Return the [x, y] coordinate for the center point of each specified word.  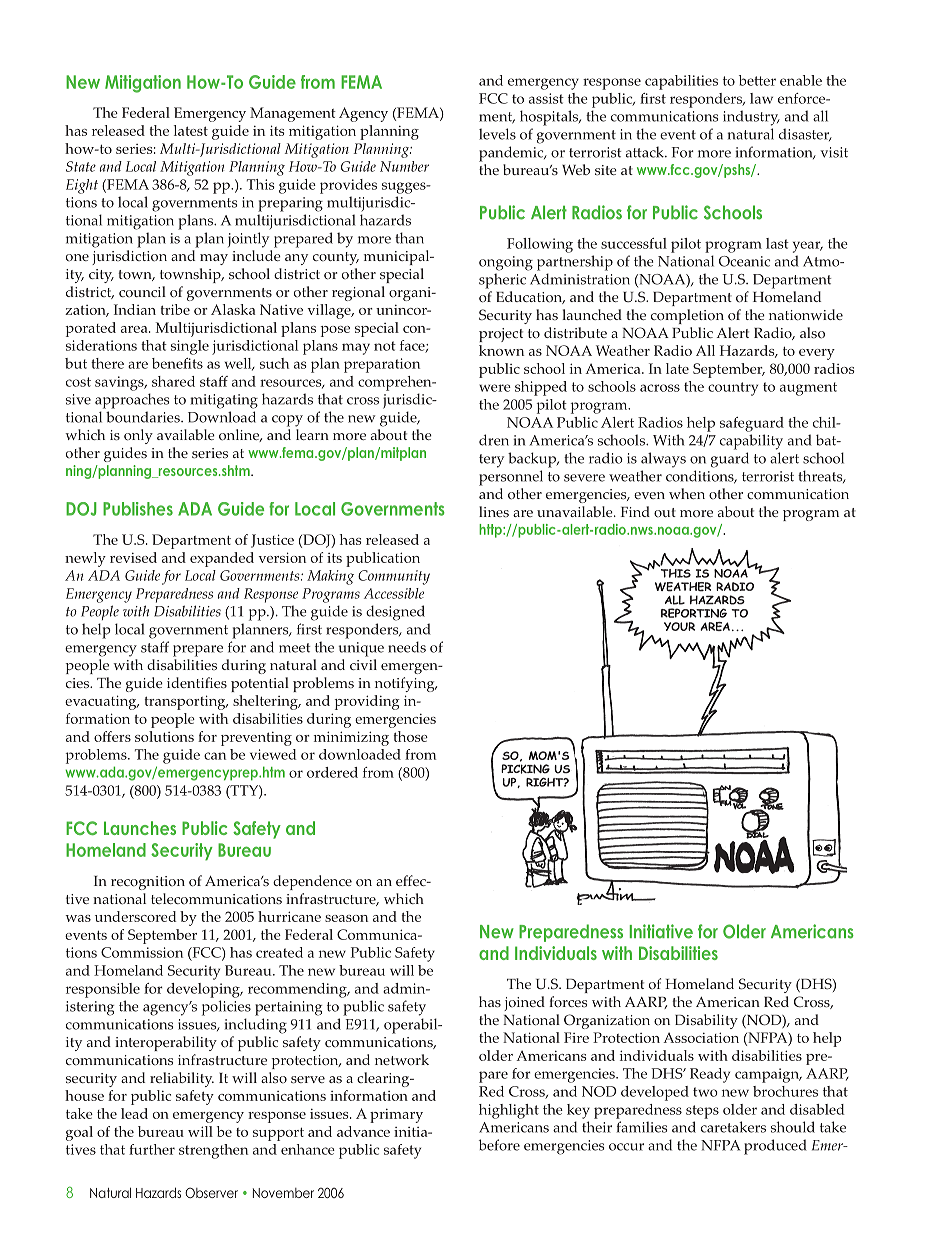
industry [751, 118]
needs [407, 647]
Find [635, 511]
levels [497, 134]
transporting [186, 702]
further [152, 1149]
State [81, 166]
